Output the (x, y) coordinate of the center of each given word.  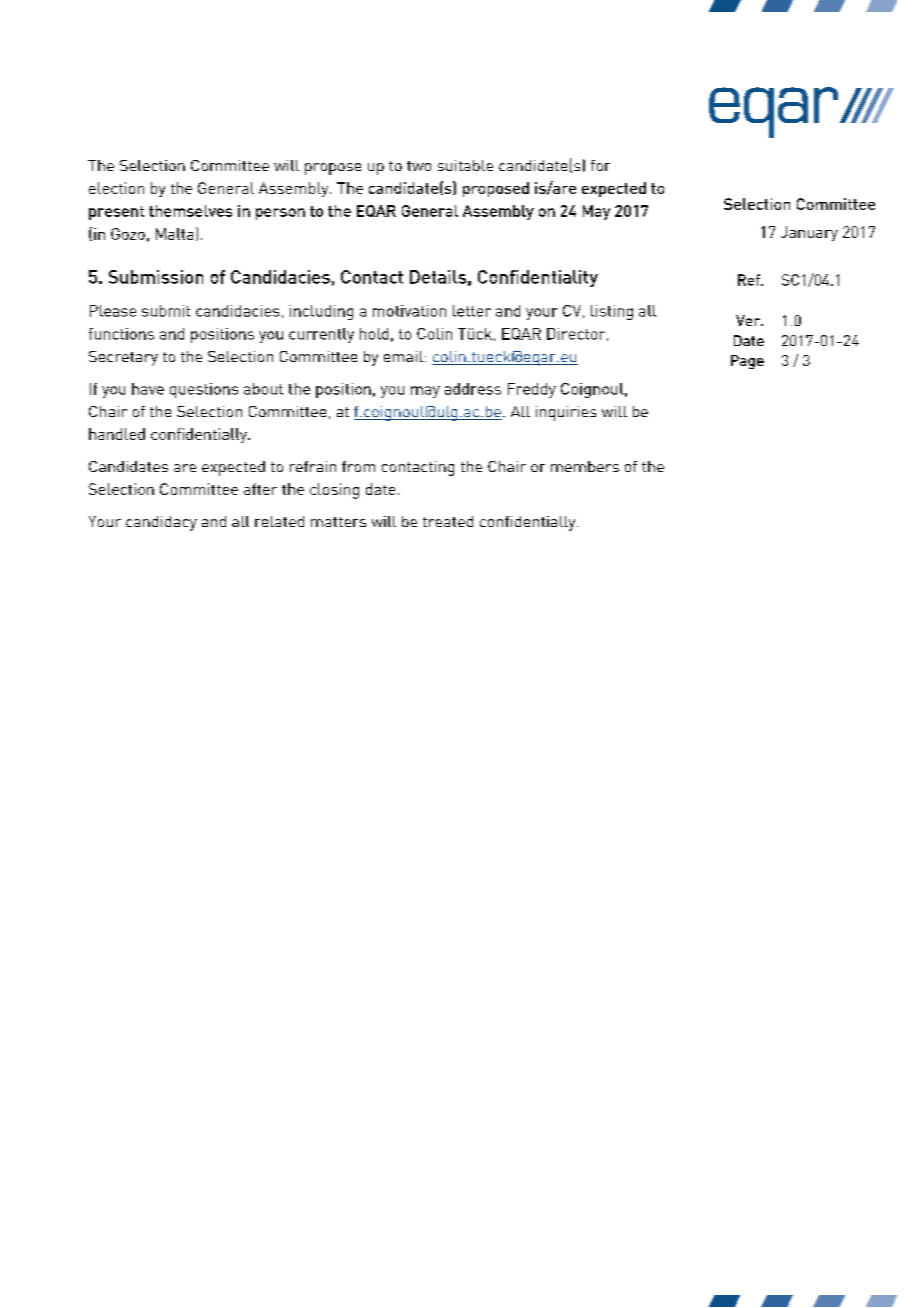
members (585, 466)
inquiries (566, 413)
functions (121, 334)
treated (448, 521)
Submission (156, 277)
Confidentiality (538, 278)
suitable (465, 165)
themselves (190, 211)
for (600, 165)
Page (747, 362)
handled (117, 434)
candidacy (161, 523)
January (809, 233)
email (403, 356)
